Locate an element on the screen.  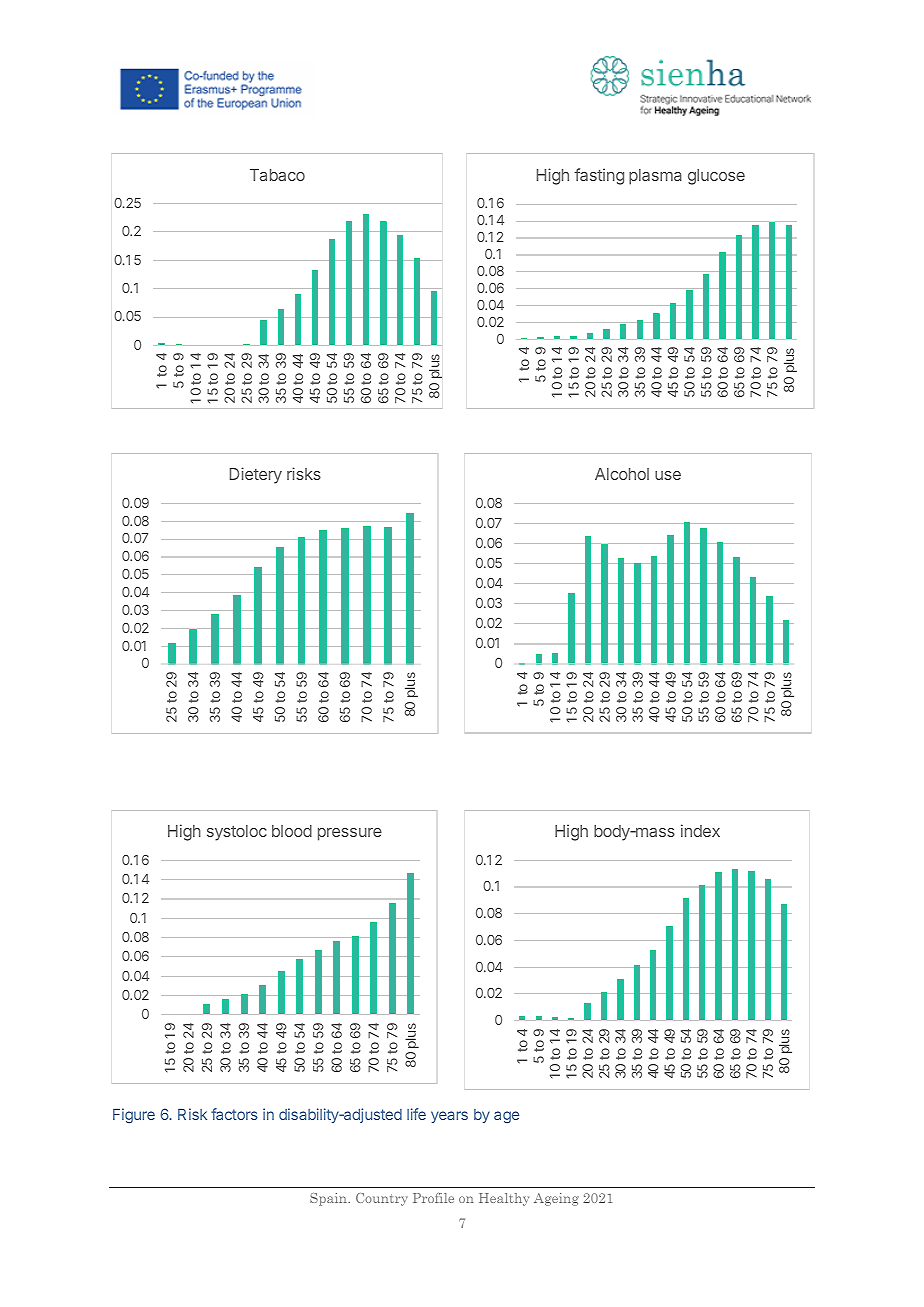
factors is located at coordinates (234, 1114).
